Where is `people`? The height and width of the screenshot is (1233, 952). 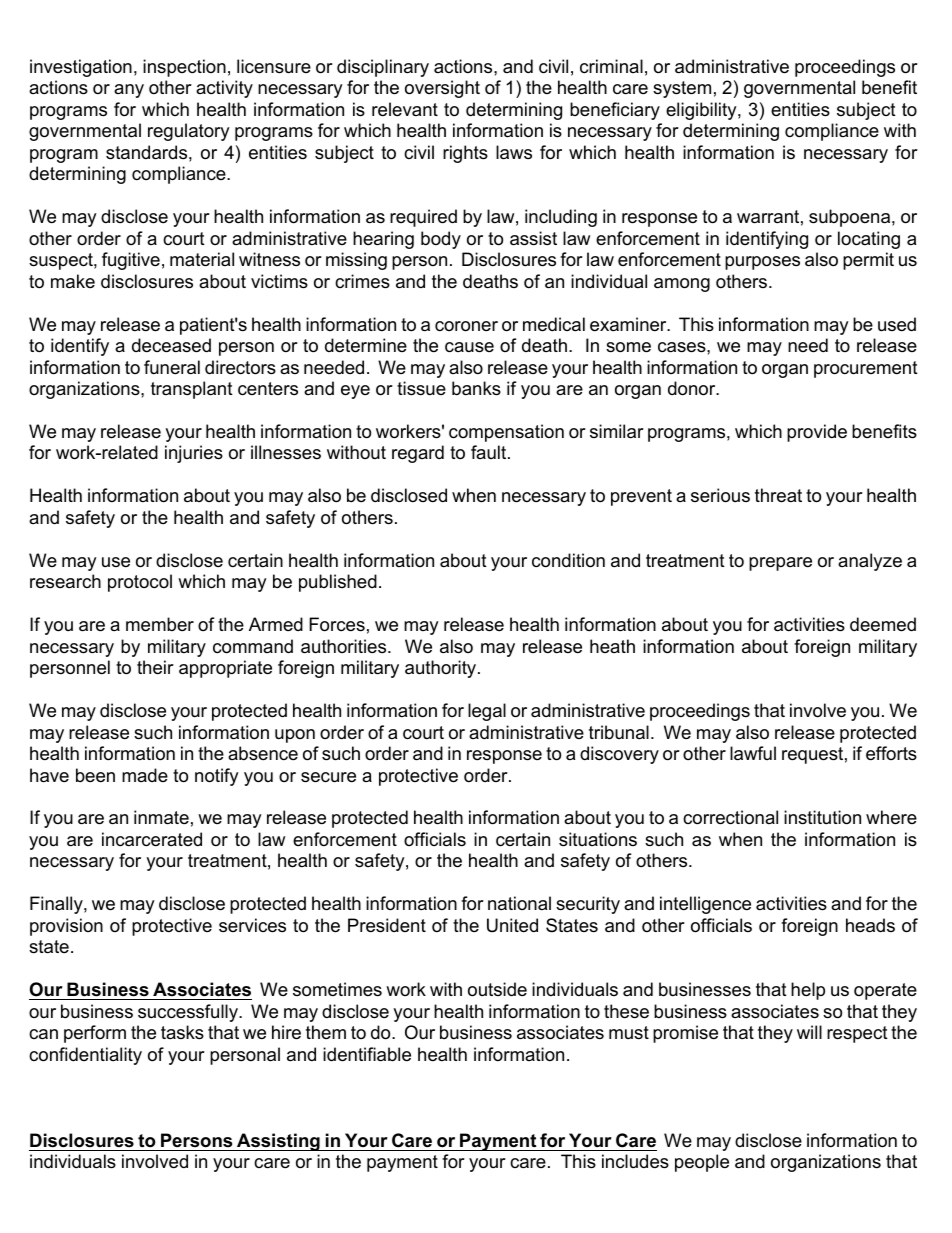
people is located at coordinates (702, 1163).
